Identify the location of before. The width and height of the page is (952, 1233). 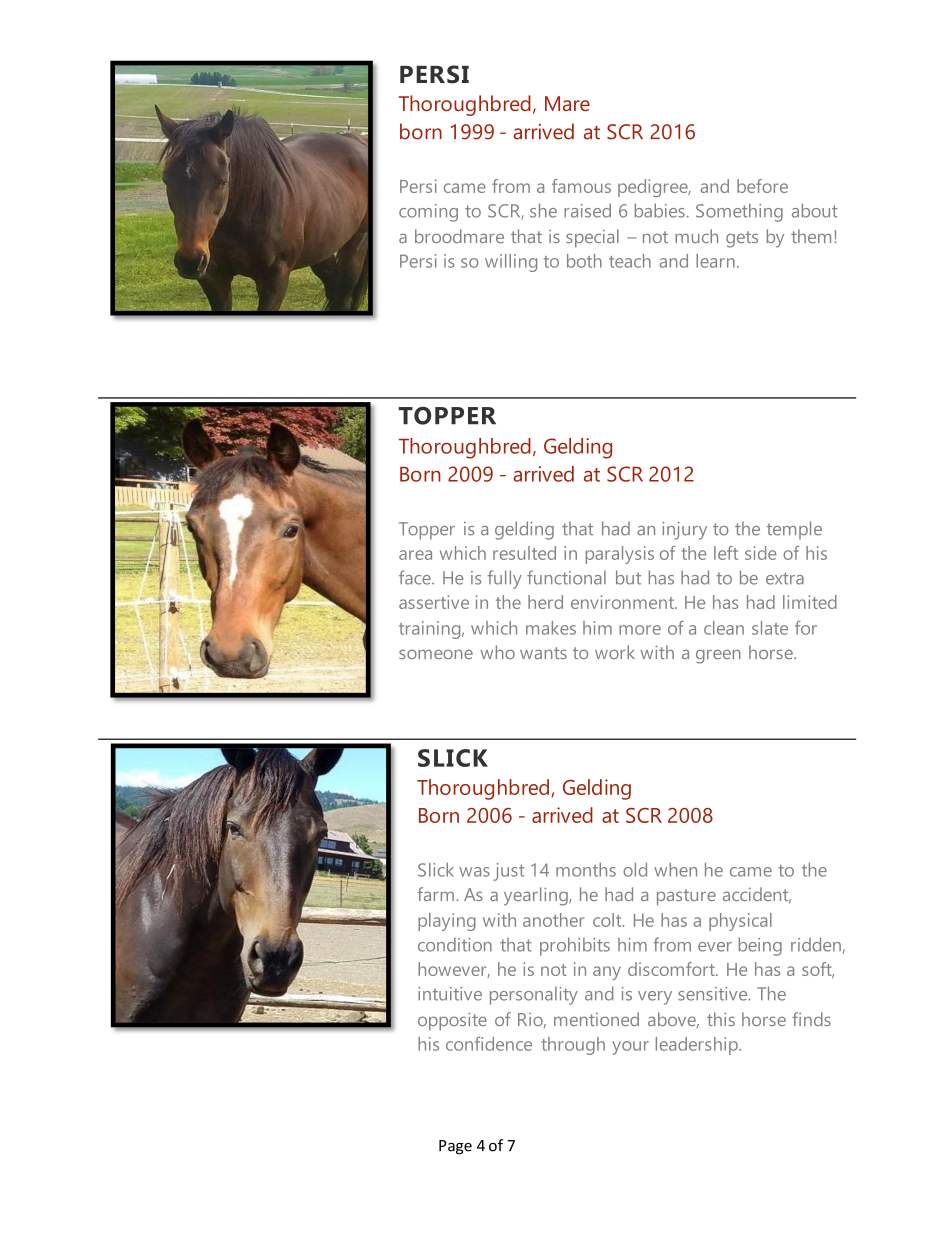
(762, 186).
